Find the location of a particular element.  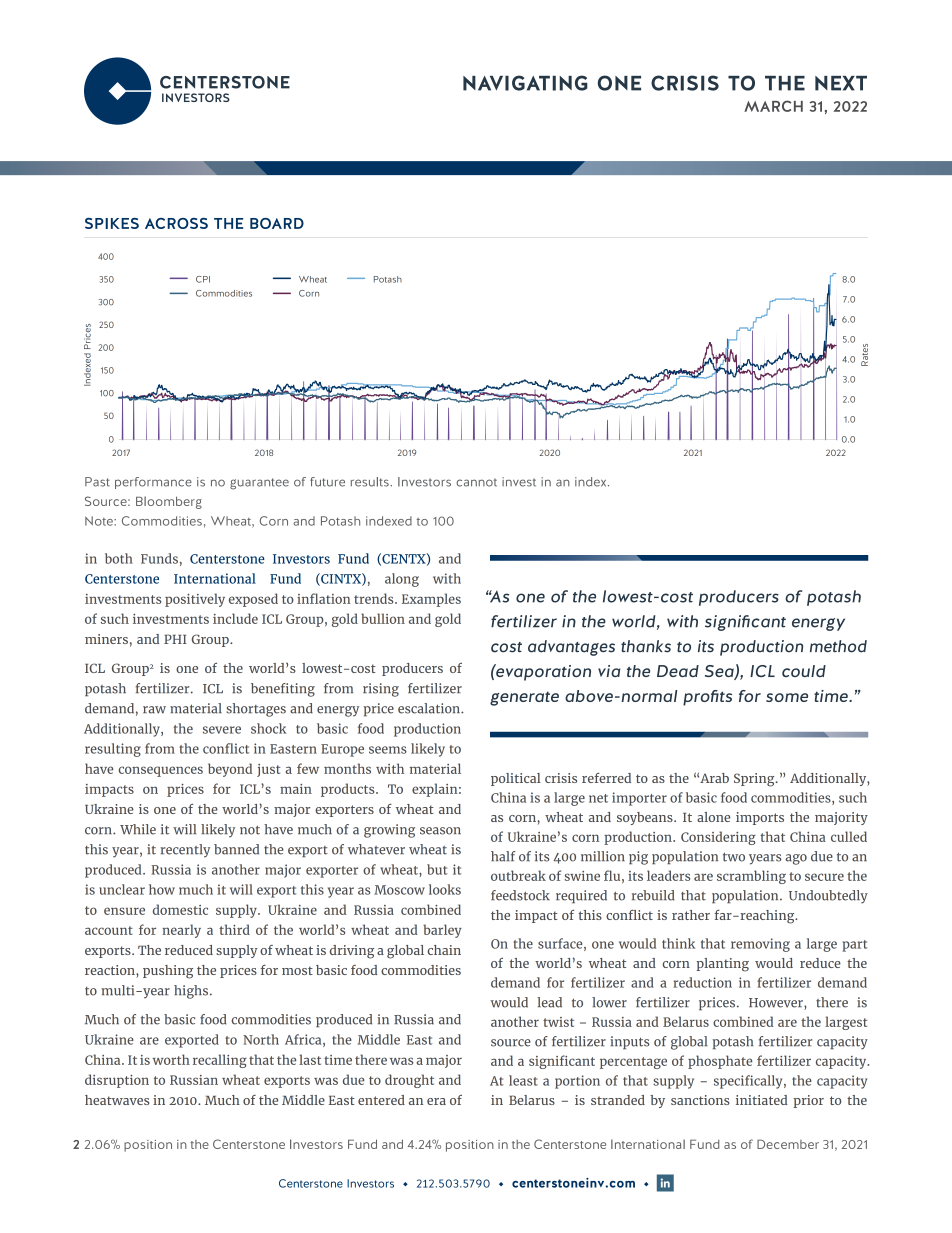

MARCH is located at coordinates (773, 106).
